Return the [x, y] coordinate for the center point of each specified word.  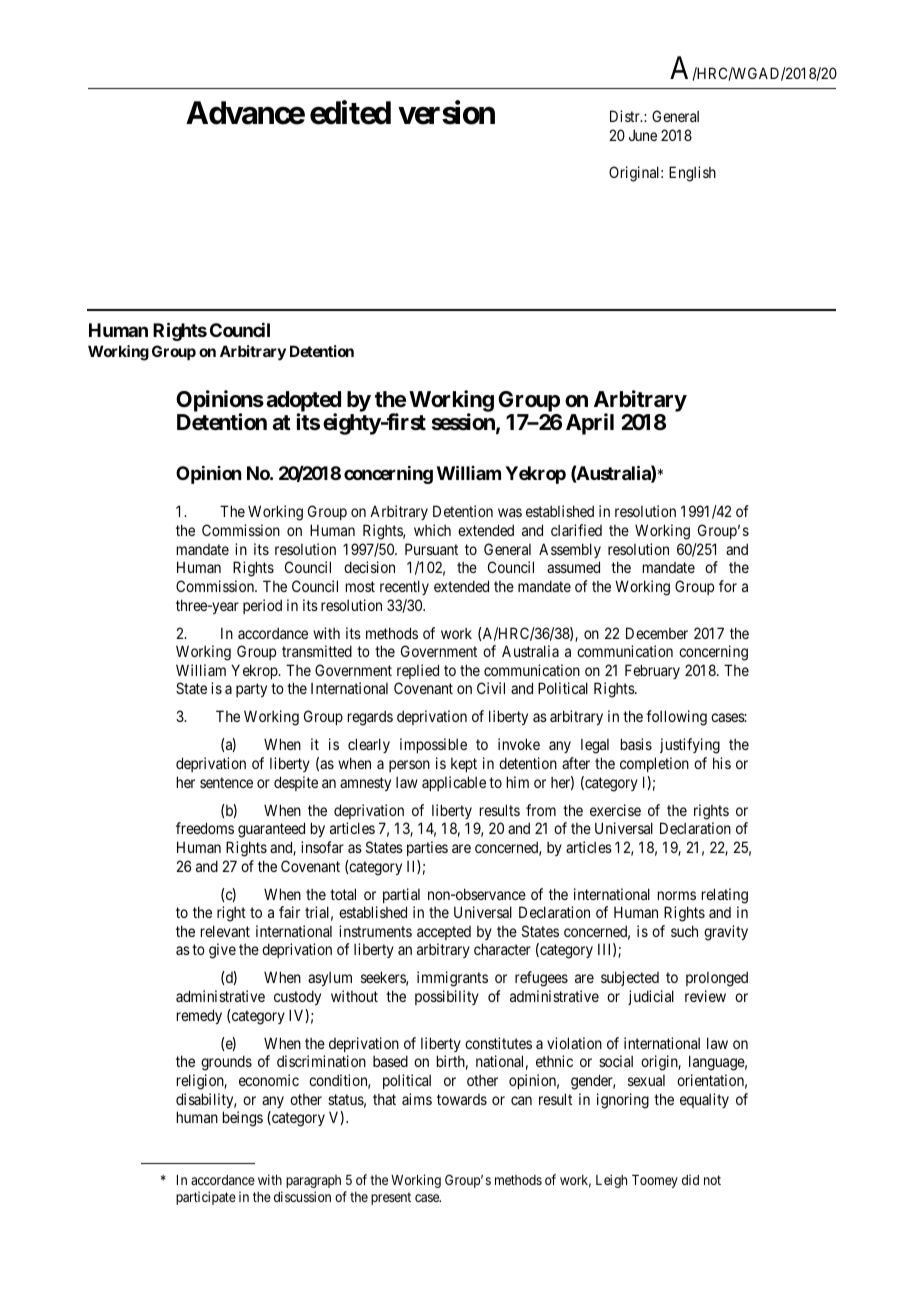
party [251, 690]
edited [350, 112]
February [652, 671]
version [446, 112]
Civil [491, 688]
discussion [302, 1196]
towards [462, 1099]
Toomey [655, 1181]
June [643, 135]
